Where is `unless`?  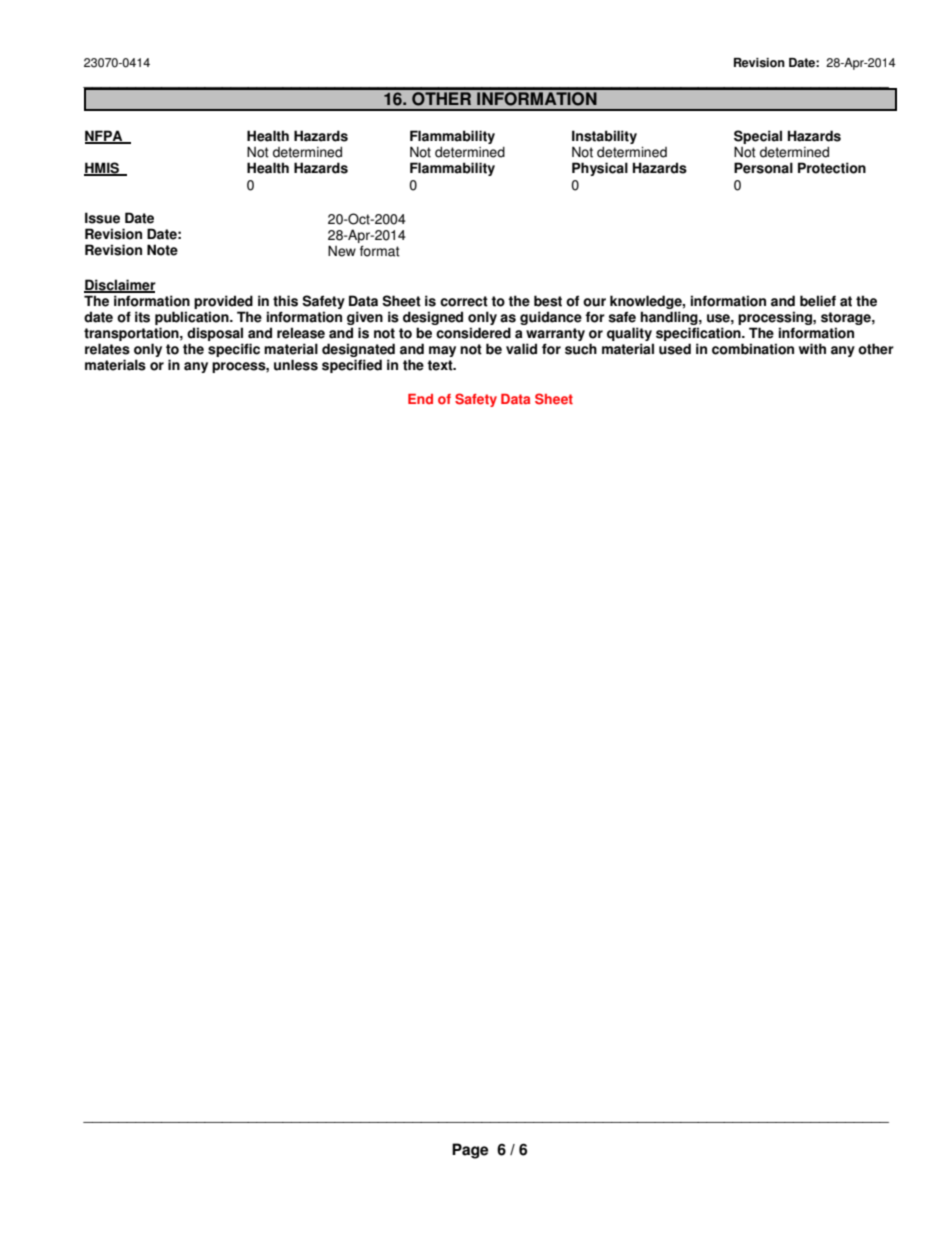
unless is located at coordinates (296, 365).
